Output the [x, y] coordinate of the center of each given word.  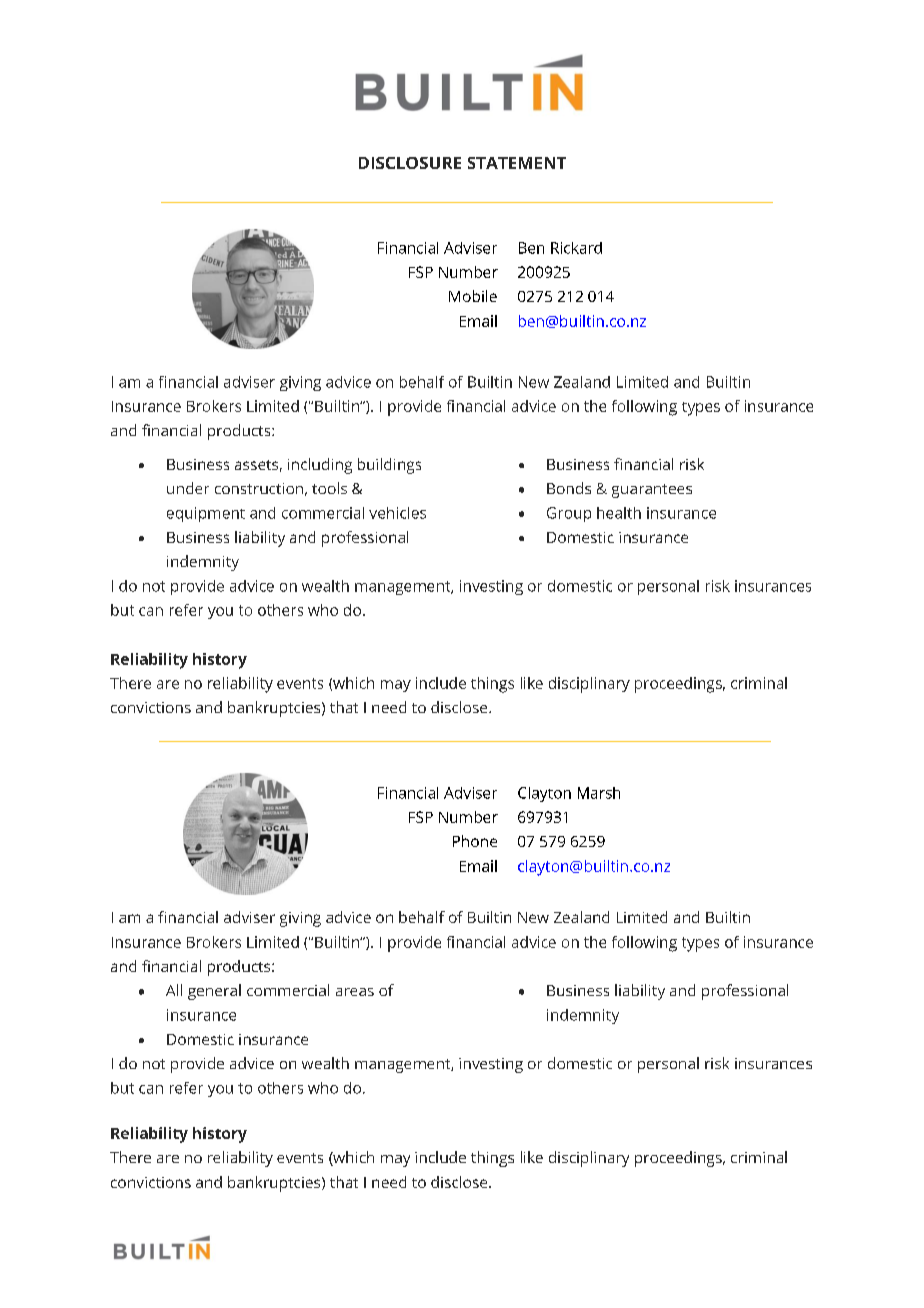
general [214, 992]
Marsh [599, 793]
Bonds [569, 488]
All [174, 990]
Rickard [576, 248]
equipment [206, 514]
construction [259, 488]
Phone [475, 841]
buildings [389, 466]
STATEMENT [517, 163]
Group [569, 514]
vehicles [397, 513]
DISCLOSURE [410, 163]
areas [355, 992]
